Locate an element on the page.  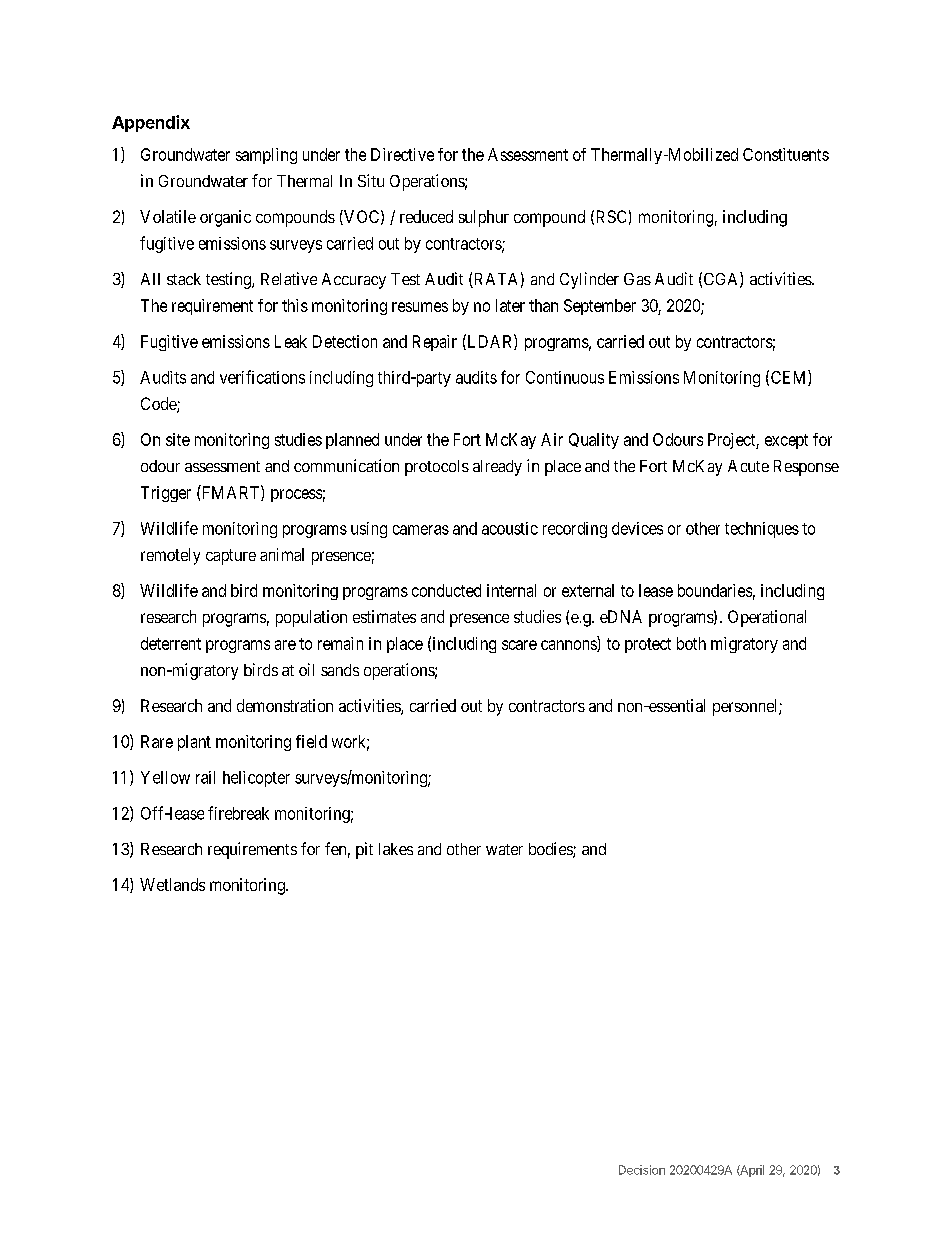
Wetlands is located at coordinates (172, 884).
